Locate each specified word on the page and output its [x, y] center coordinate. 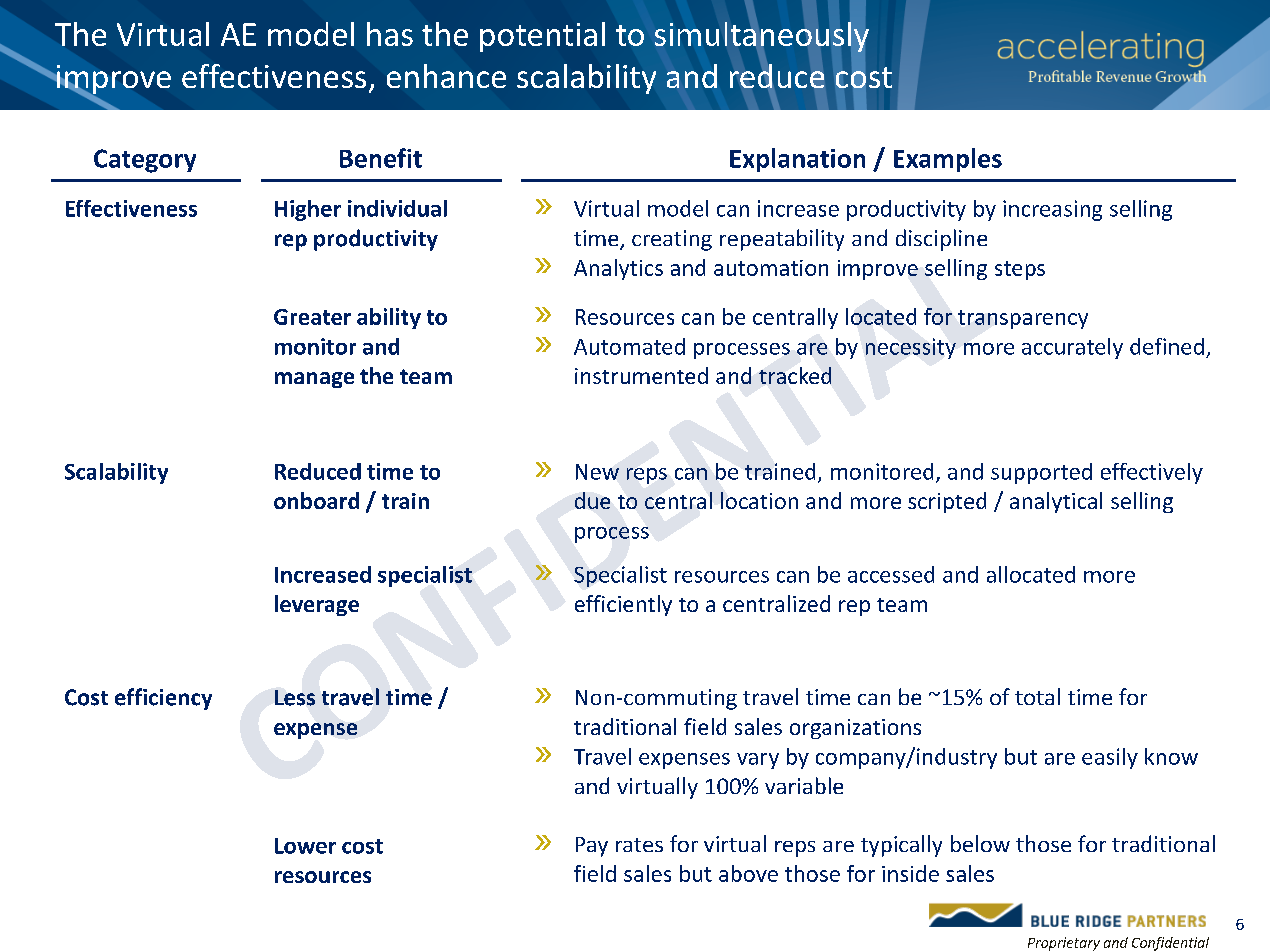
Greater [312, 317]
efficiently [623, 605]
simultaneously [762, 38]
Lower [305, 846]
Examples [948, 160]
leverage [317, 605]
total [1037, 696]
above [748, 873]
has [390, 34]
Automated [629, 346]
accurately [1072, 348]
